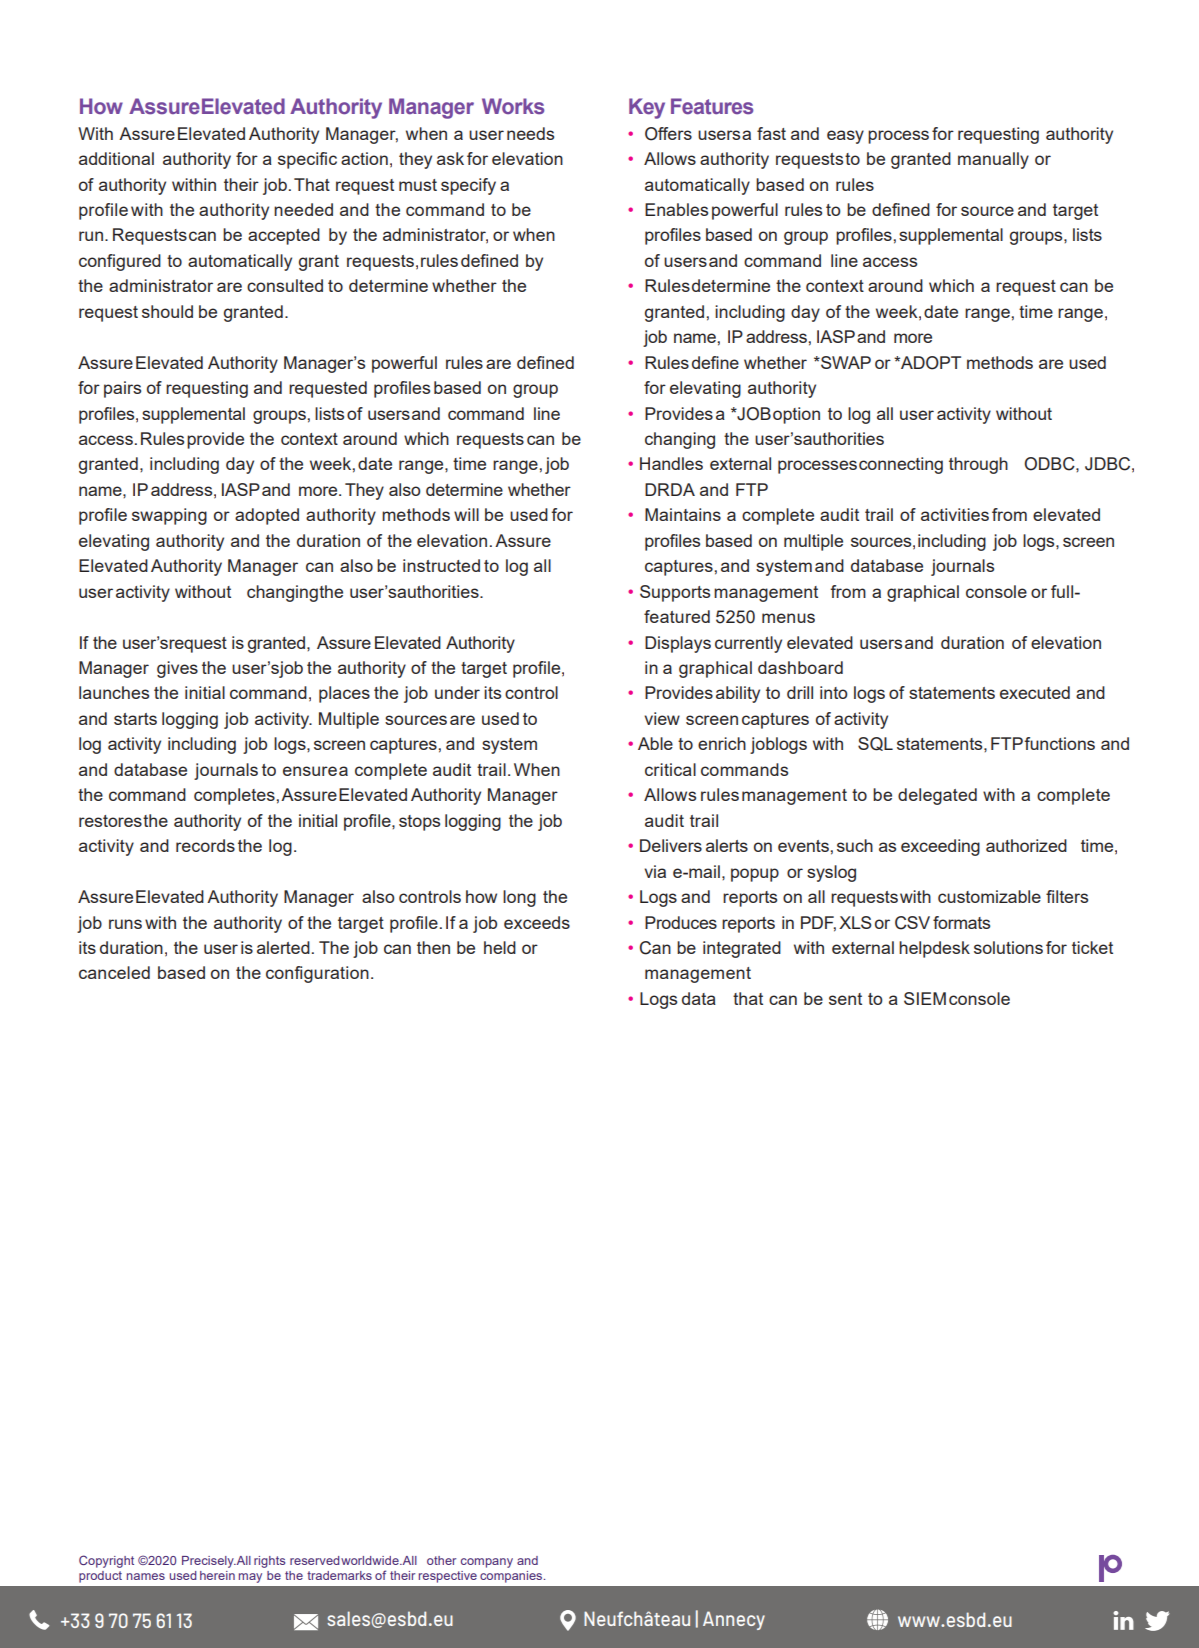 Image resolution: width=1199 pixels, height=1648 pixels. Describe the element at coordinates (307, 160) in the screenshot. I see `specific` at that location.
